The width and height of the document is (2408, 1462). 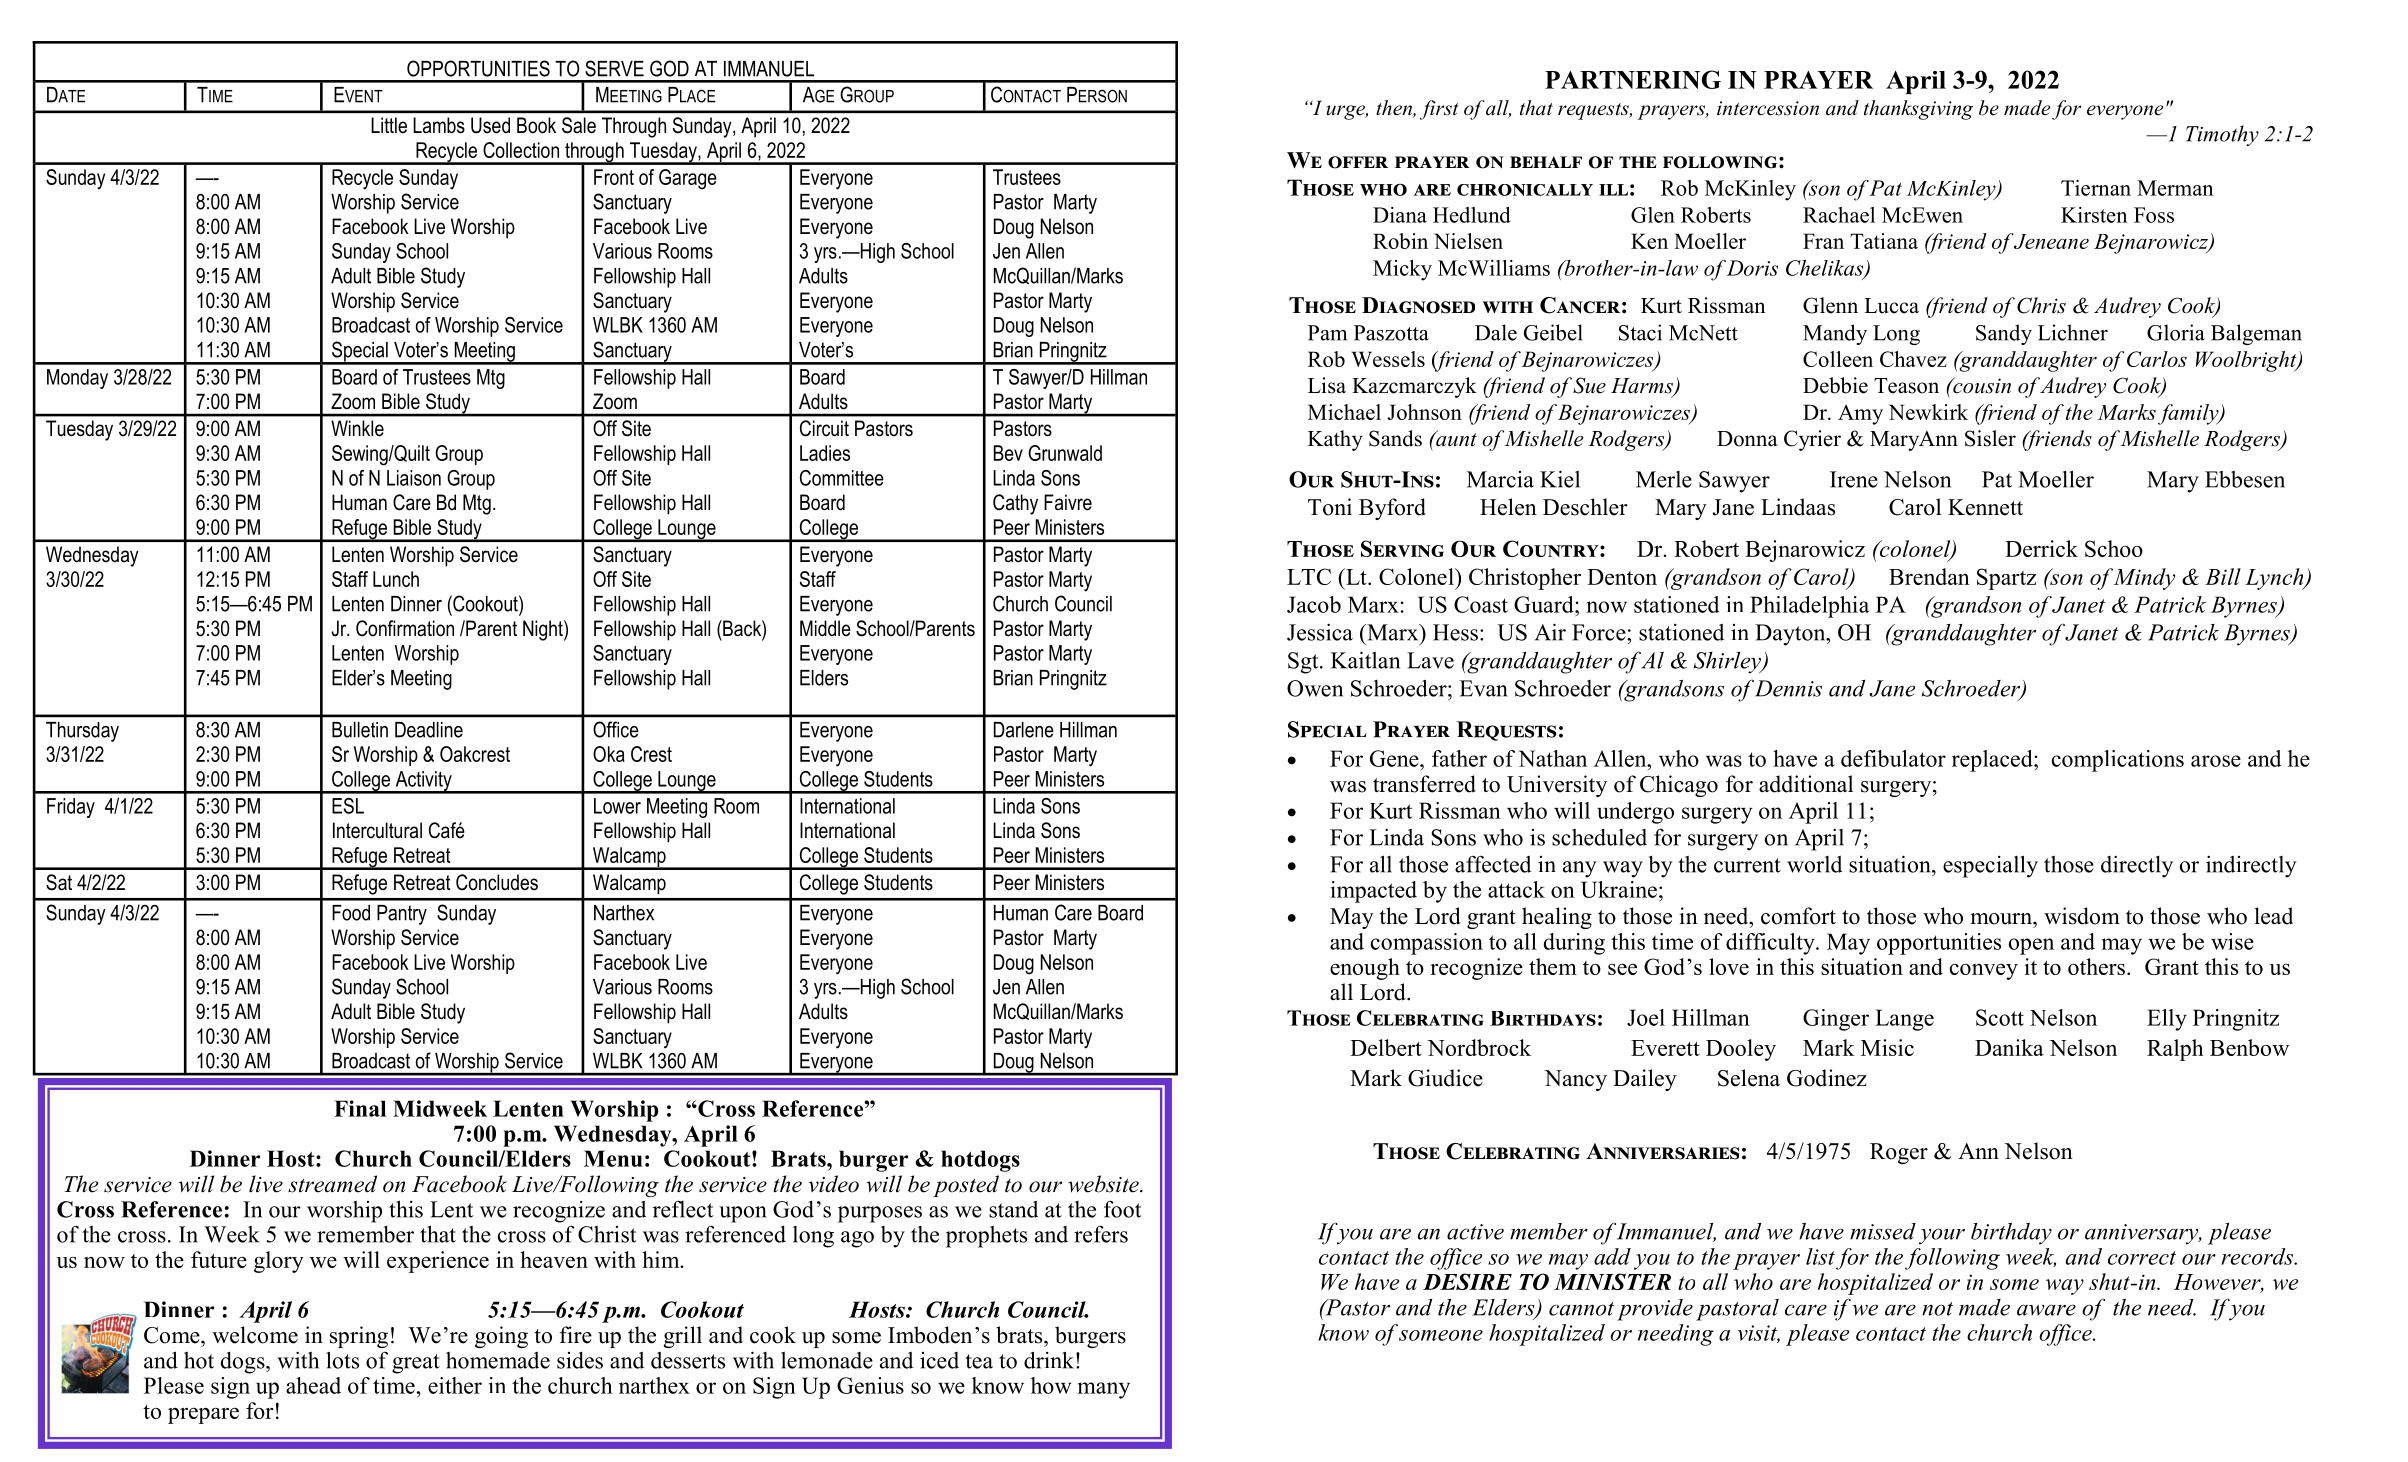 What do you see at coordinates (313, 1385) in the document?
I see `ahead` at bounding box center [313, 1385].
